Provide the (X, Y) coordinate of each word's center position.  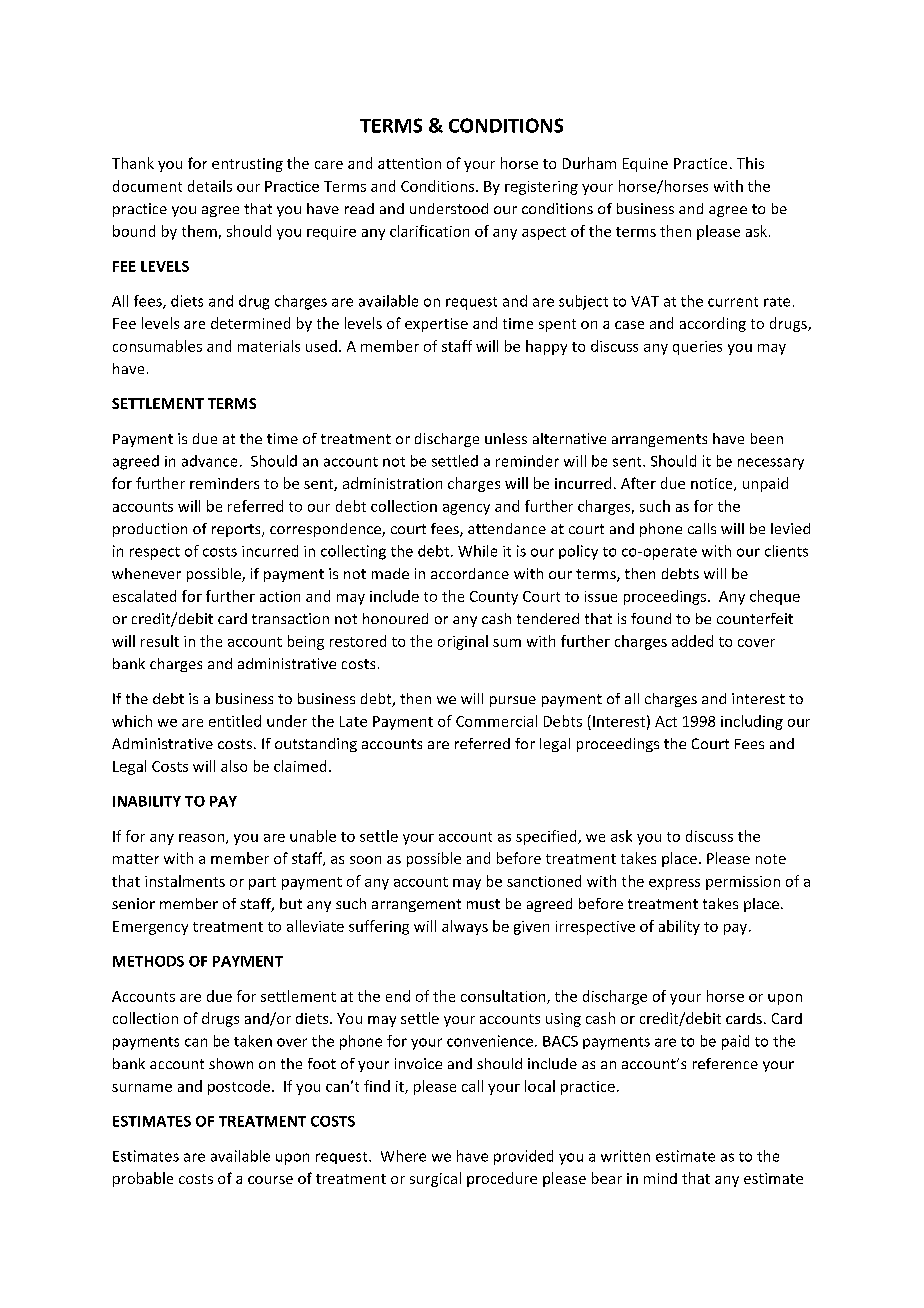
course (270, 1180)
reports (237, 530)
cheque (775, 597)
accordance (470, 573)
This (750, 163)
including (752, 722)
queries (697, 348)
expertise (436, 325)
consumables (157, 346)
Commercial (496, 721)
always (465, 927)
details (210, 186)
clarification (429, 231)
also (234, 766)
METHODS (148, 961)
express (674, 884)
